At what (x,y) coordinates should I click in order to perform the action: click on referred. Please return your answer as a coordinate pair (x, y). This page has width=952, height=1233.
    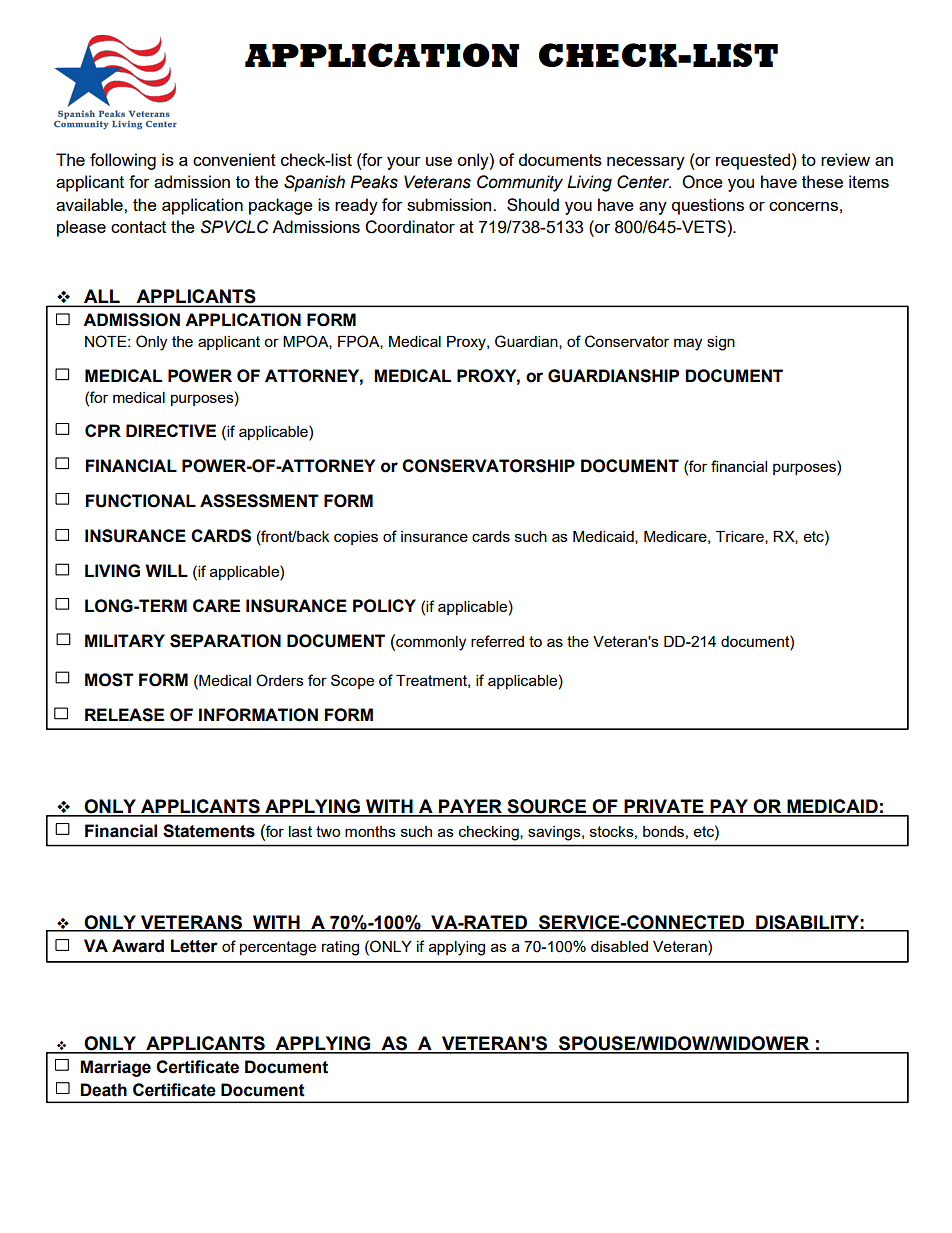
    Looking at the image, I should click on (497, 641).
